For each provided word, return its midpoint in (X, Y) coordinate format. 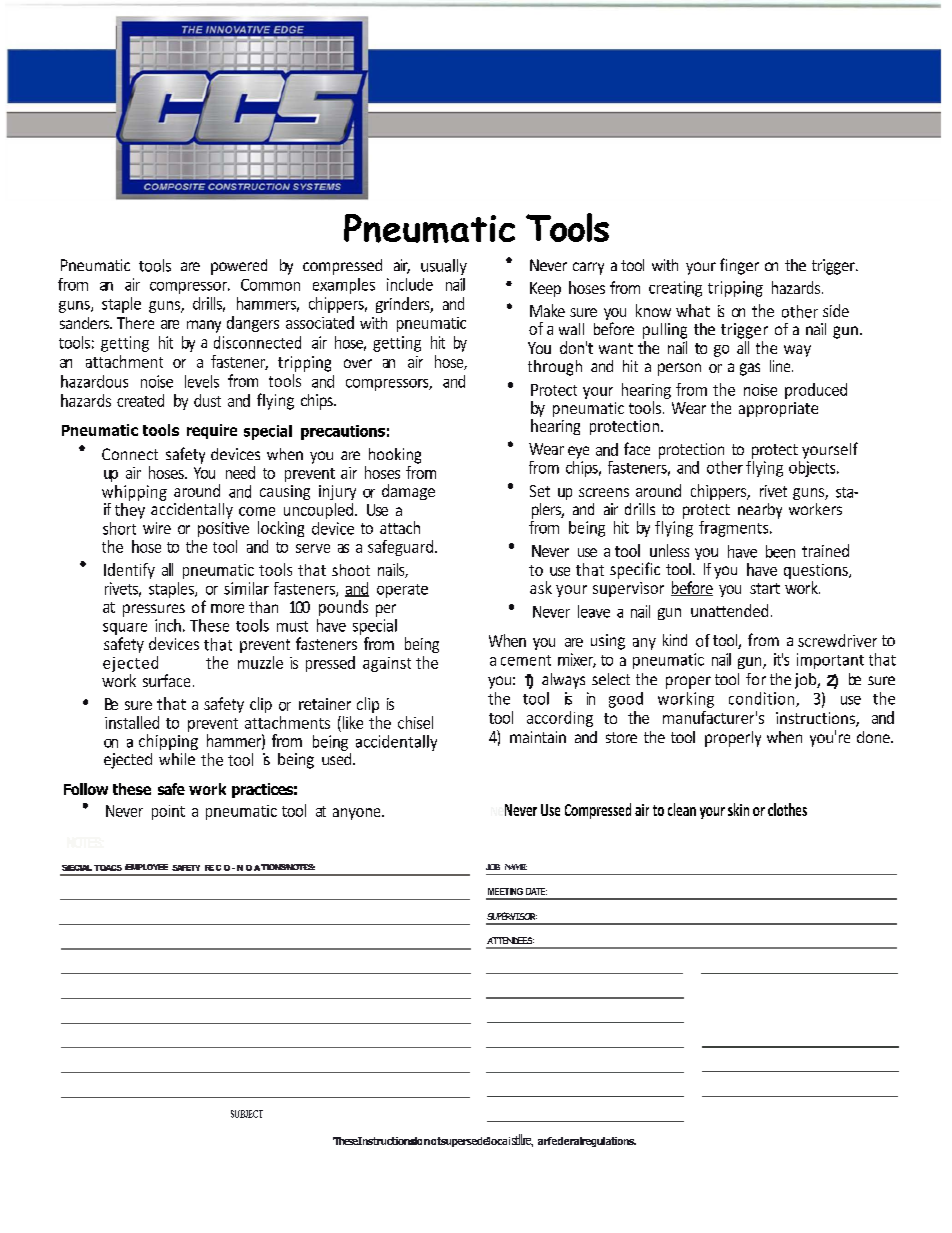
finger (739, 266)
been (780, 551)
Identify (129, 571)
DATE (536, 891)
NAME (516, 867)
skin (738, 809)
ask (541, 587)
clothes (787, 809)
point (168, 812)
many (204, 326)
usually (444, 267)
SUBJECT (247, 1114)
